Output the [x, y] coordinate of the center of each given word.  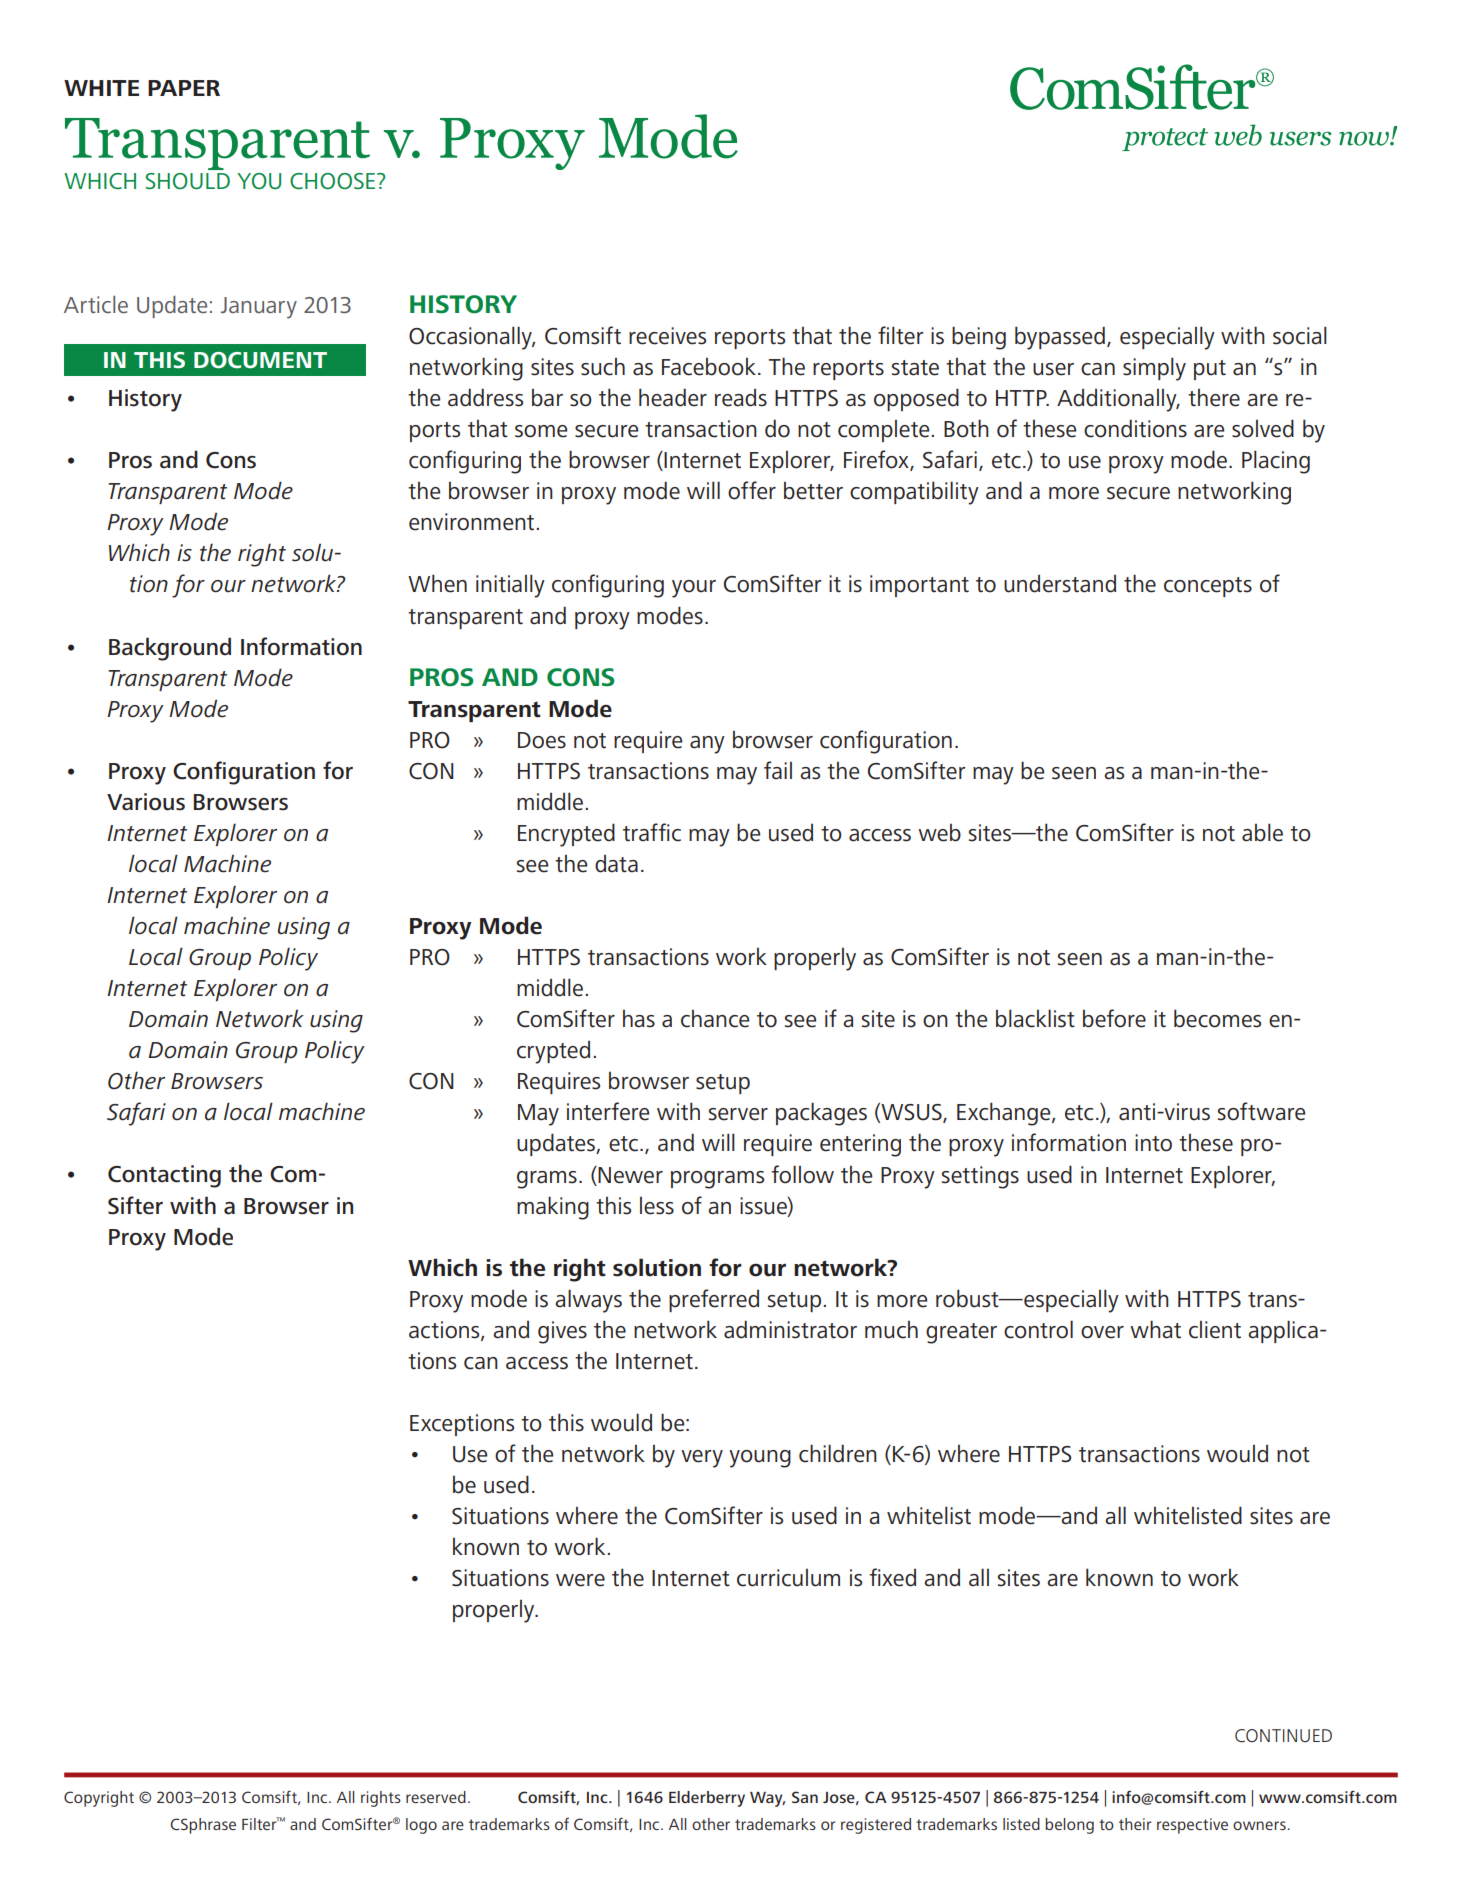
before [1114, 1018]
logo [421, 1826]
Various [146, 802]
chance [715, 1019]
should [188, 181]
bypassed [1060, 338]
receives [667, 336]
